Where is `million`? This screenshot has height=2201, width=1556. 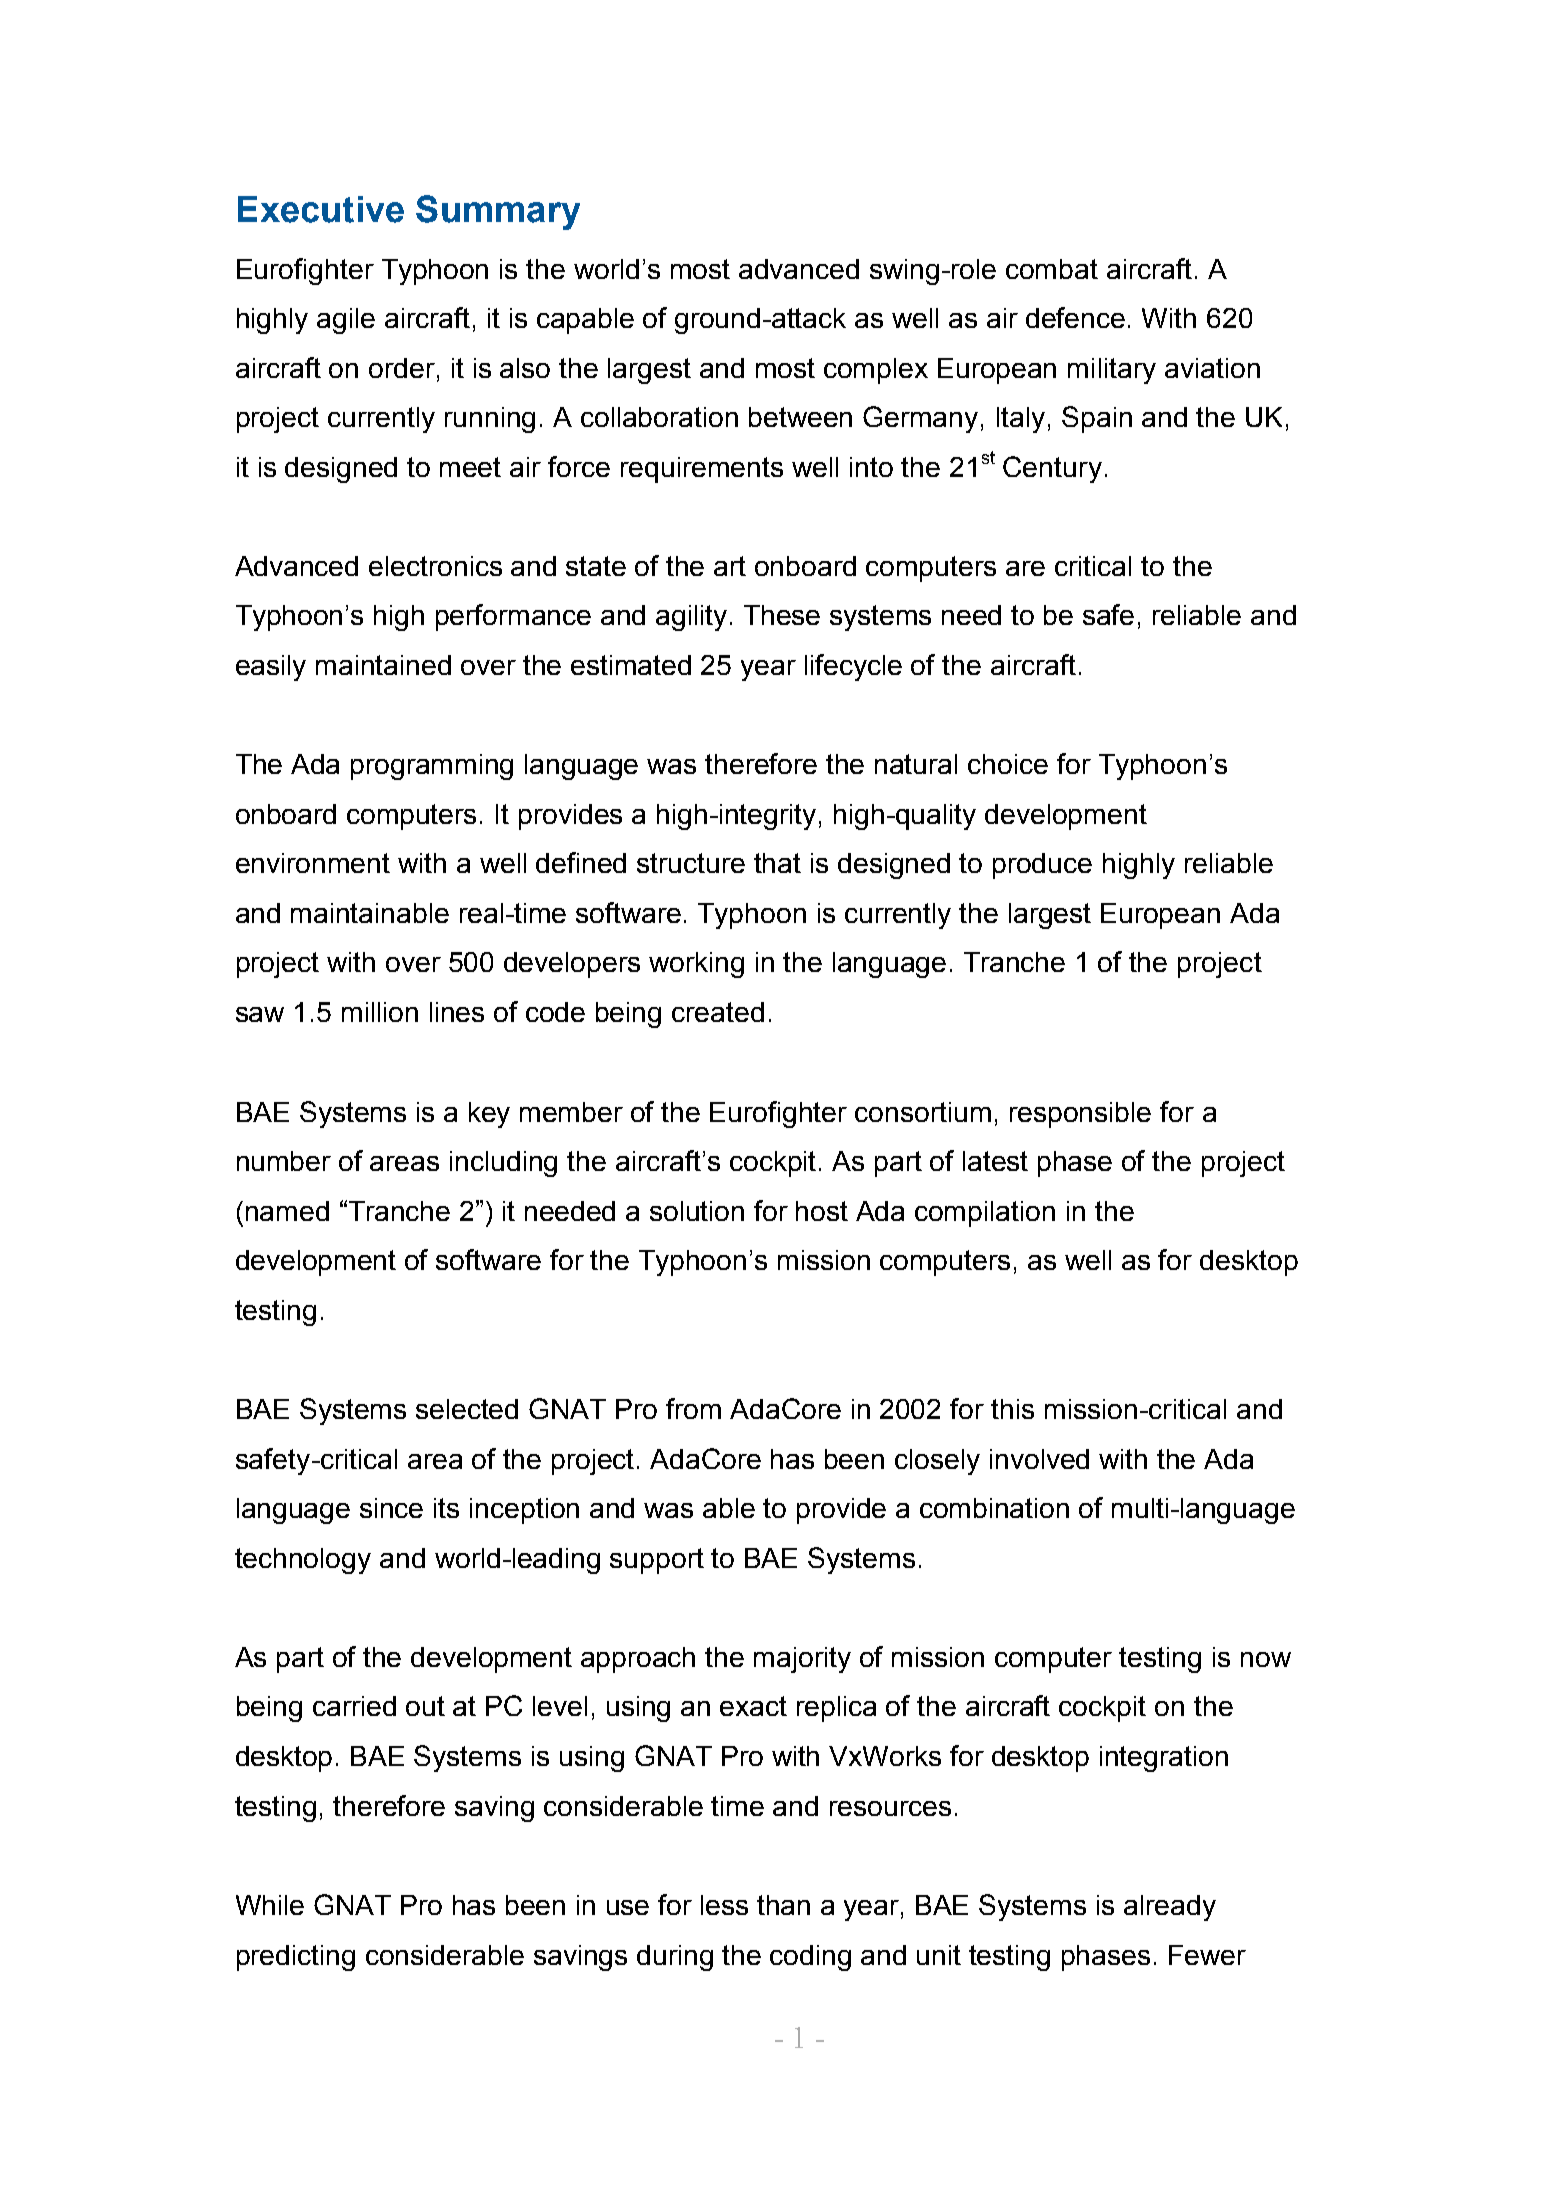
million is located at coordinates (380, 1012).
